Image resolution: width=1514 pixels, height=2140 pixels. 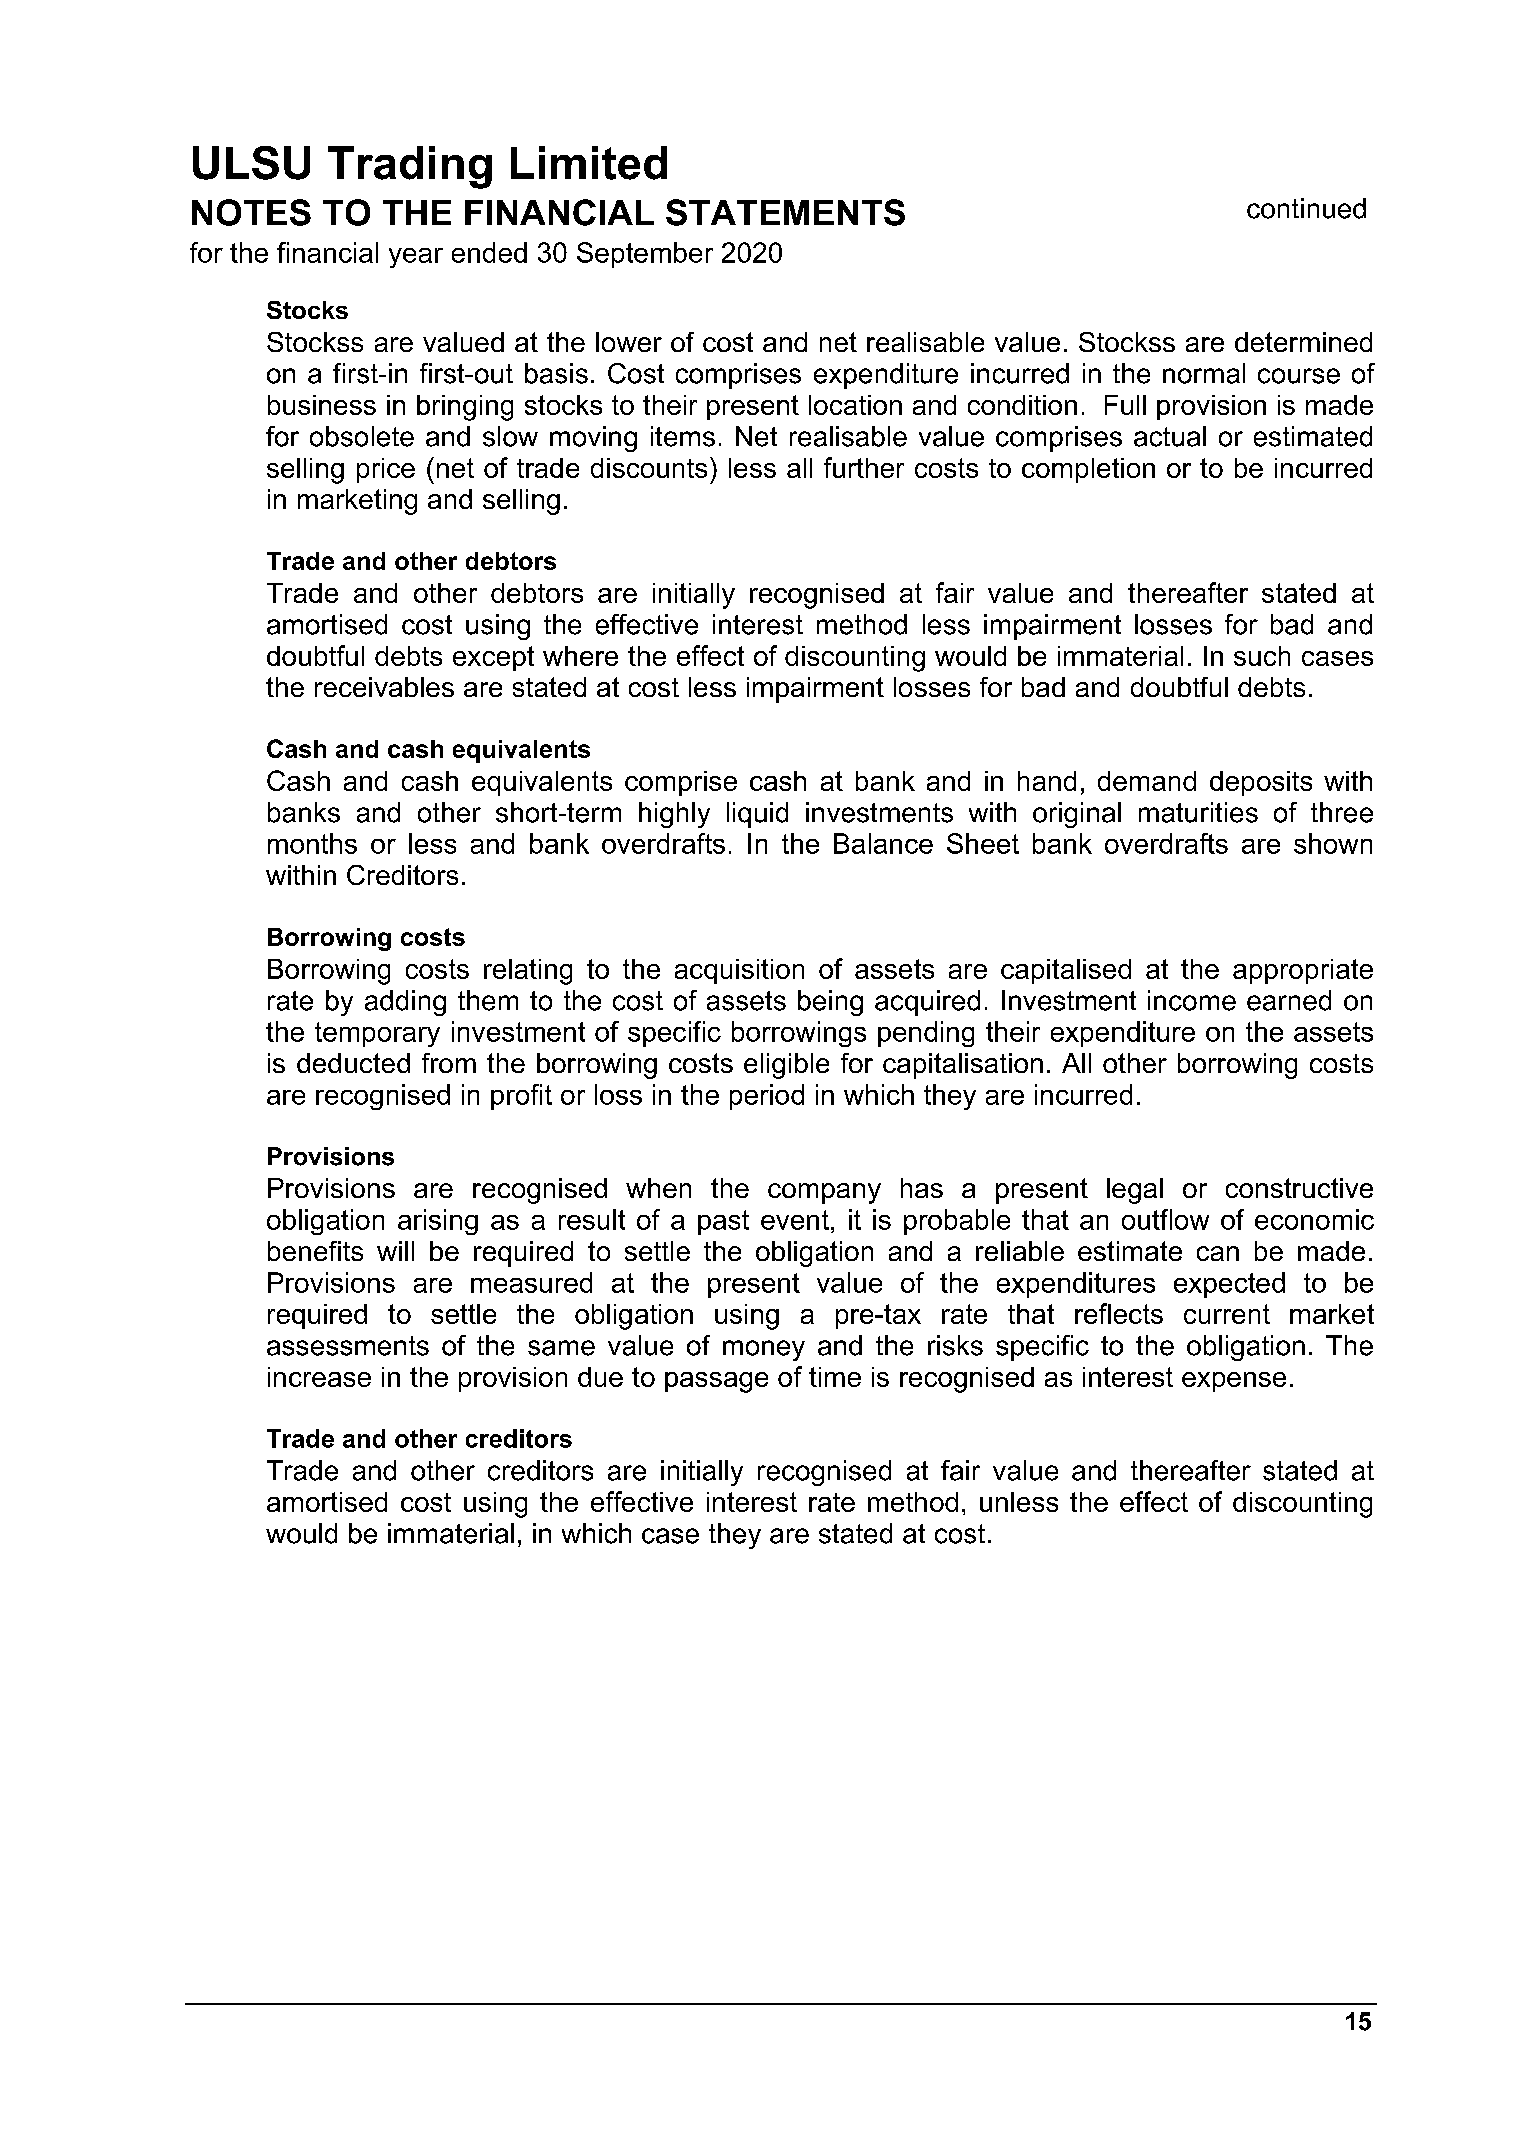 What do you see at coordinates (348, 1346) in the image?
I see `assessments` at bounding box center [348, 1346].
